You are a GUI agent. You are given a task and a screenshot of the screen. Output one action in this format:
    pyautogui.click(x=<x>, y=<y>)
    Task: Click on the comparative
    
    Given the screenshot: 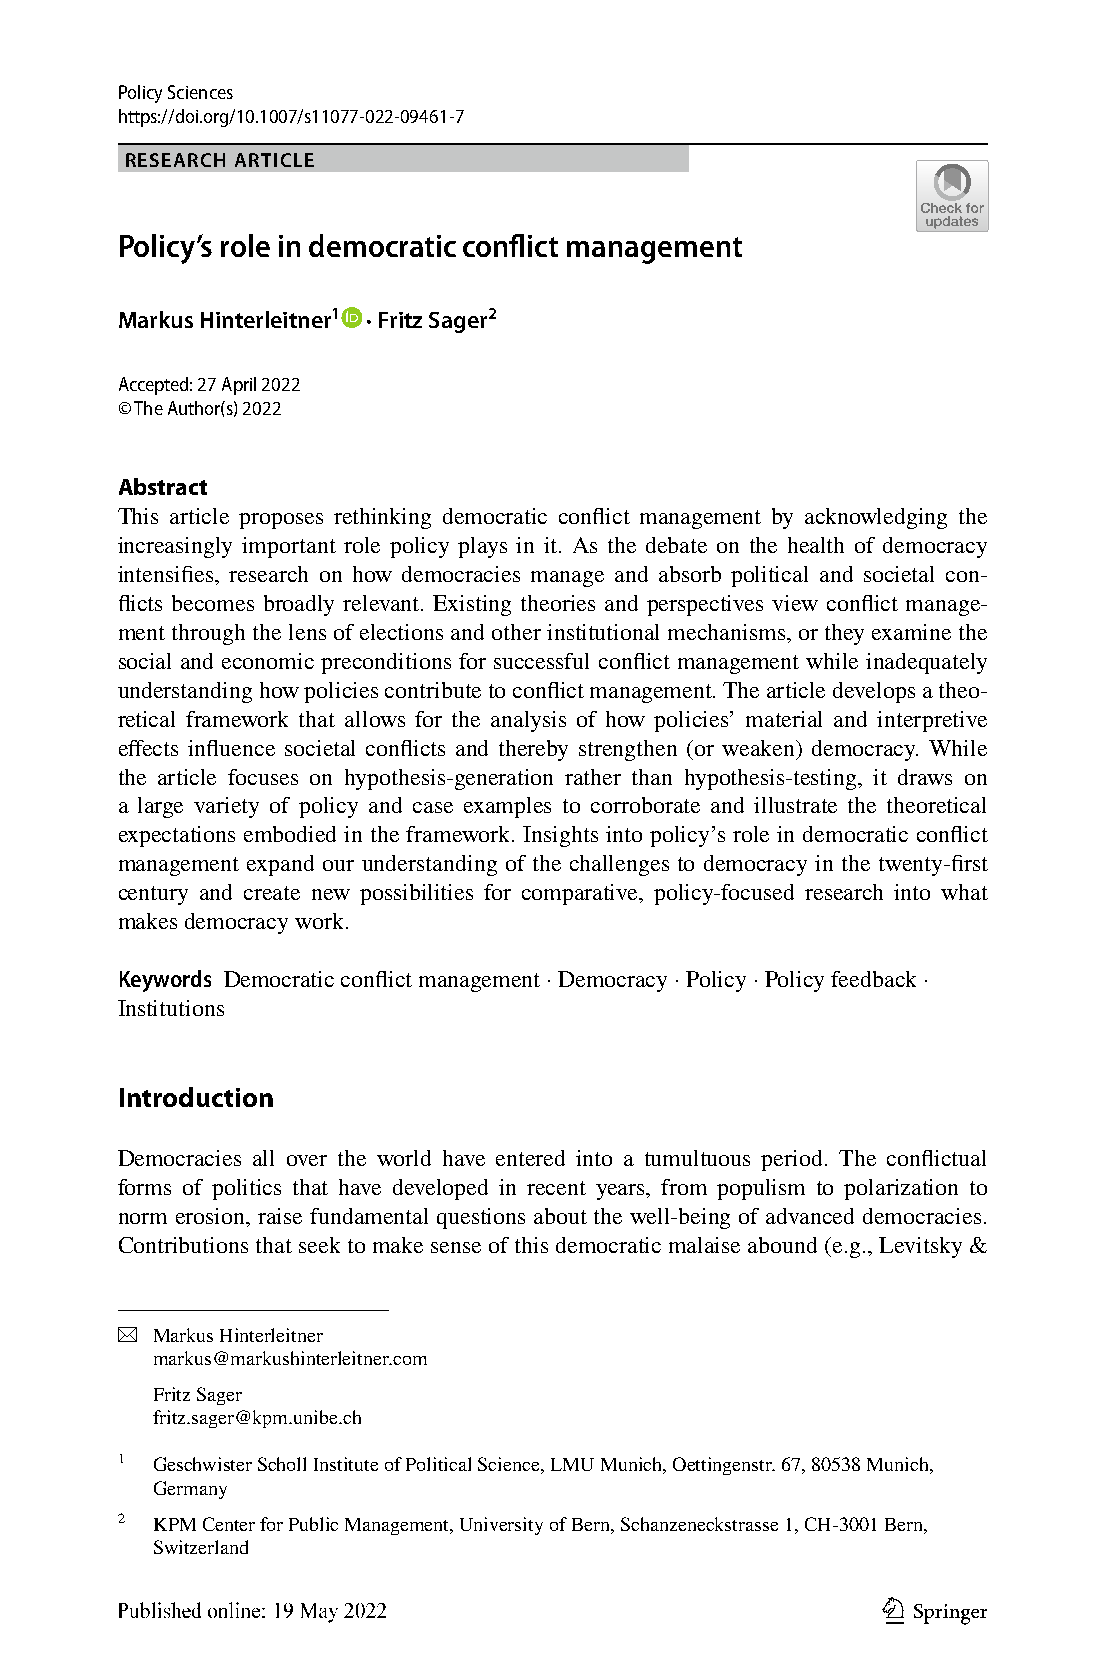 What is the action you would take?
    pyautogui.click(x=581, y=894)
